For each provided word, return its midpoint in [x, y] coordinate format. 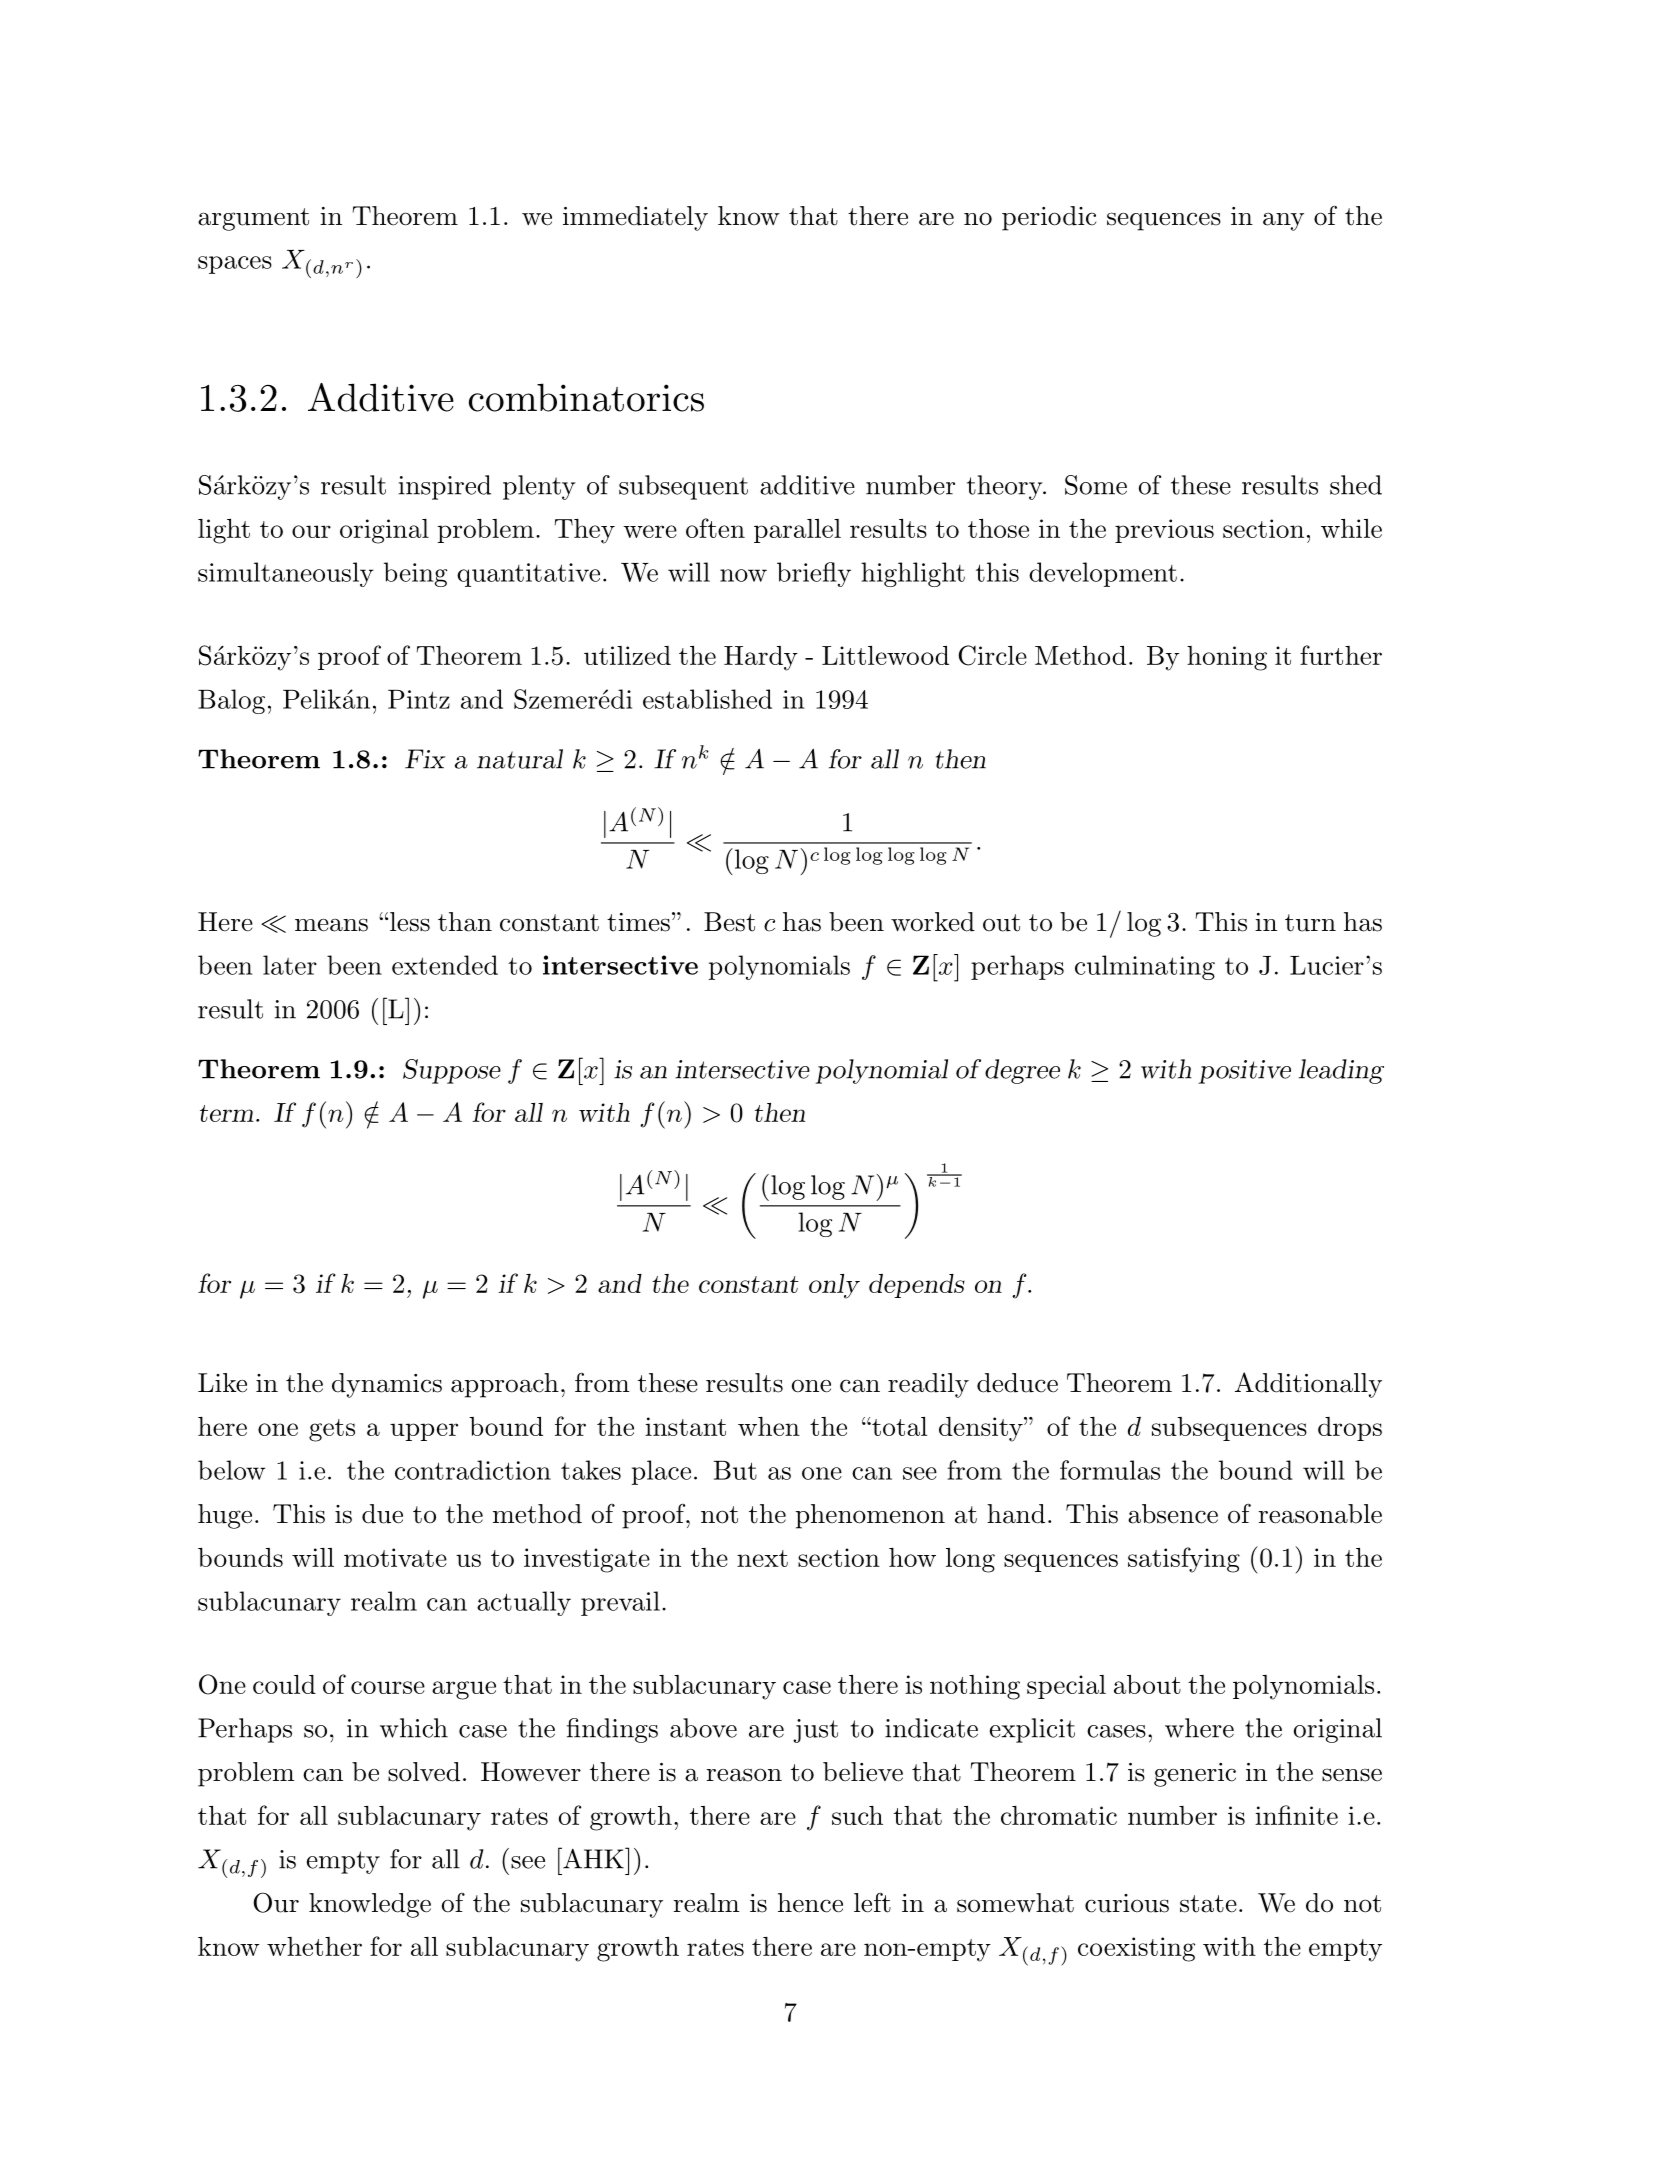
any [1283, 222]
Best [729, 922]
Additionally [1308, 1385]
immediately [635, 218]
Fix [425, 759]
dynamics [387, 1385]
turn [1310, 923]
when [769, 1426]
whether [314, 1946]
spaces [235, 265]
